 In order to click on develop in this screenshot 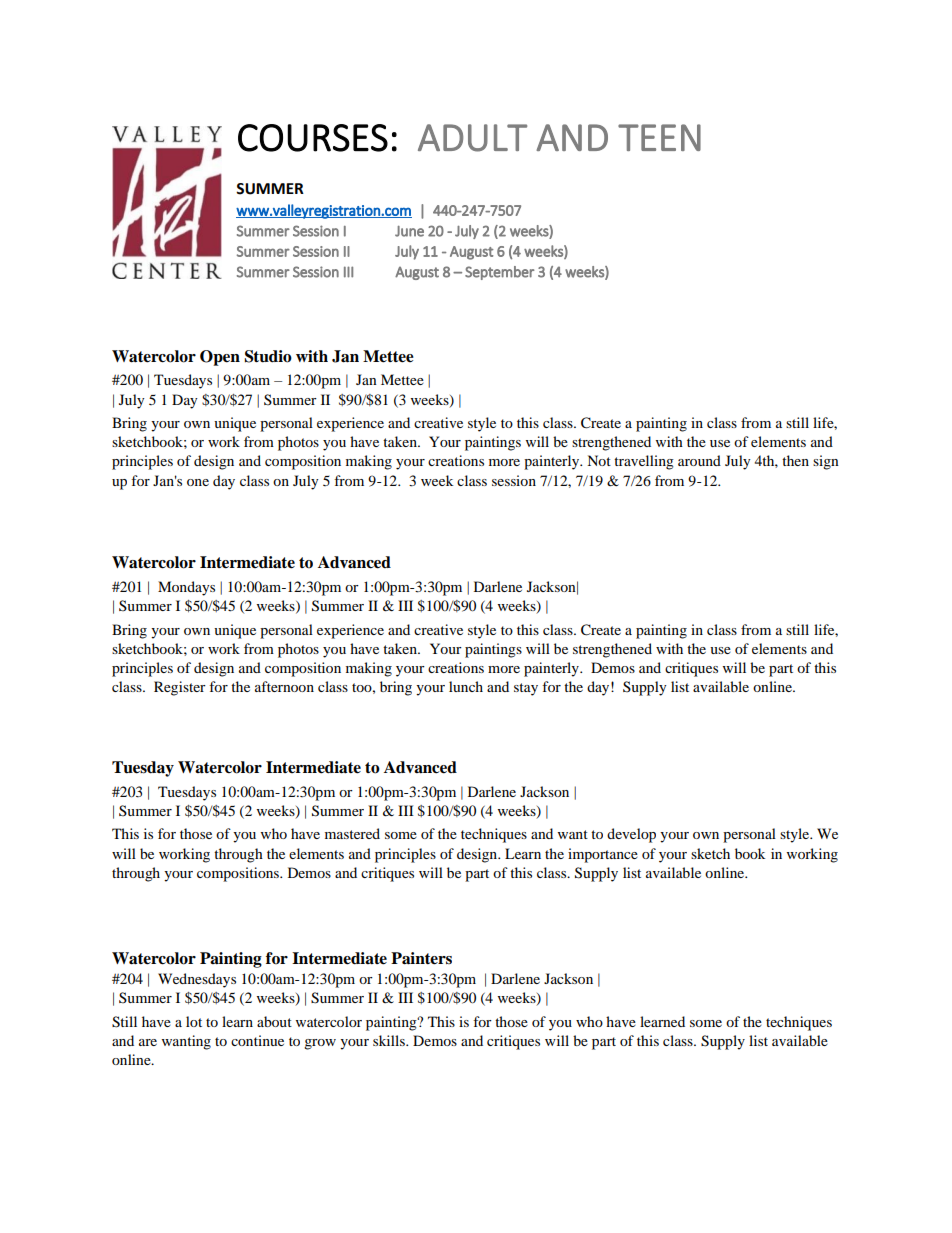, I will do `click(631, 835)`.
